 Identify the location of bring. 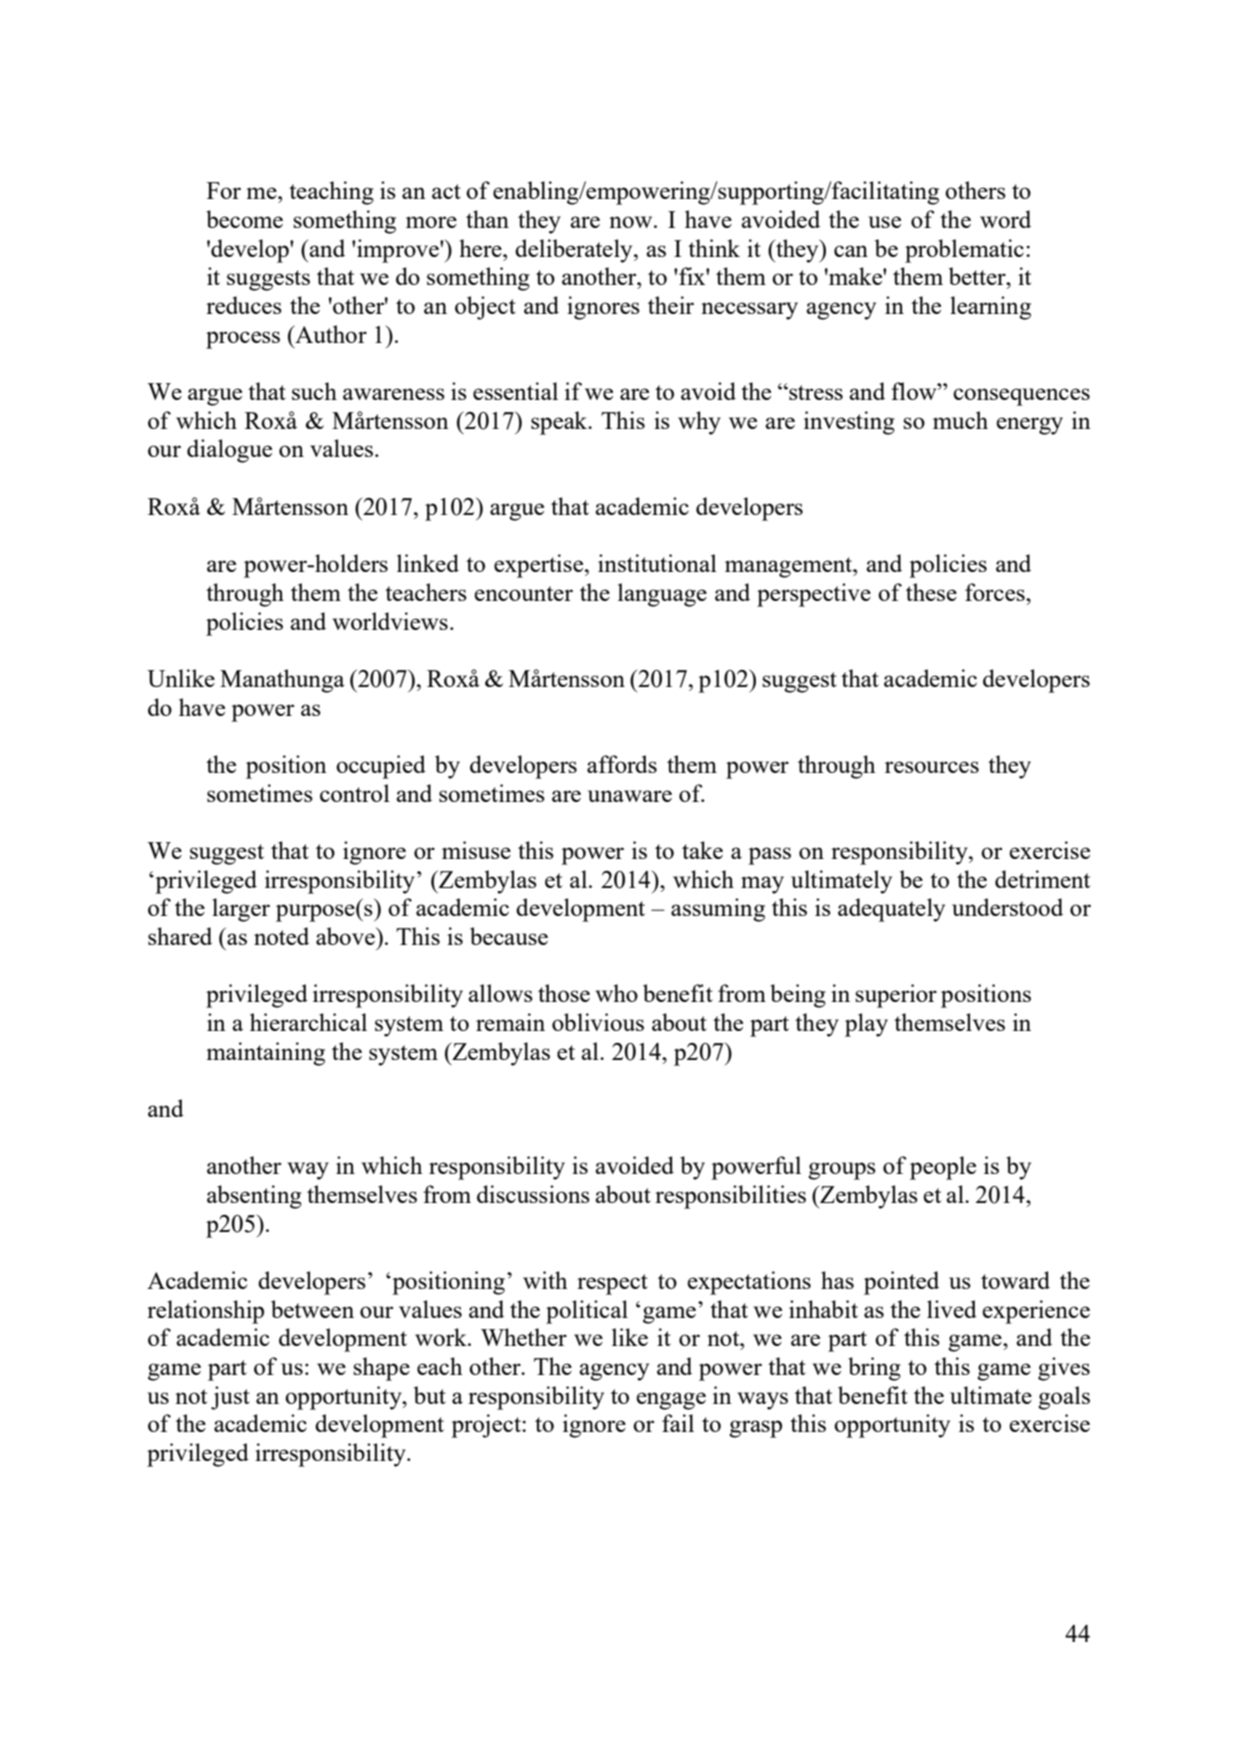
(874, 1369).
